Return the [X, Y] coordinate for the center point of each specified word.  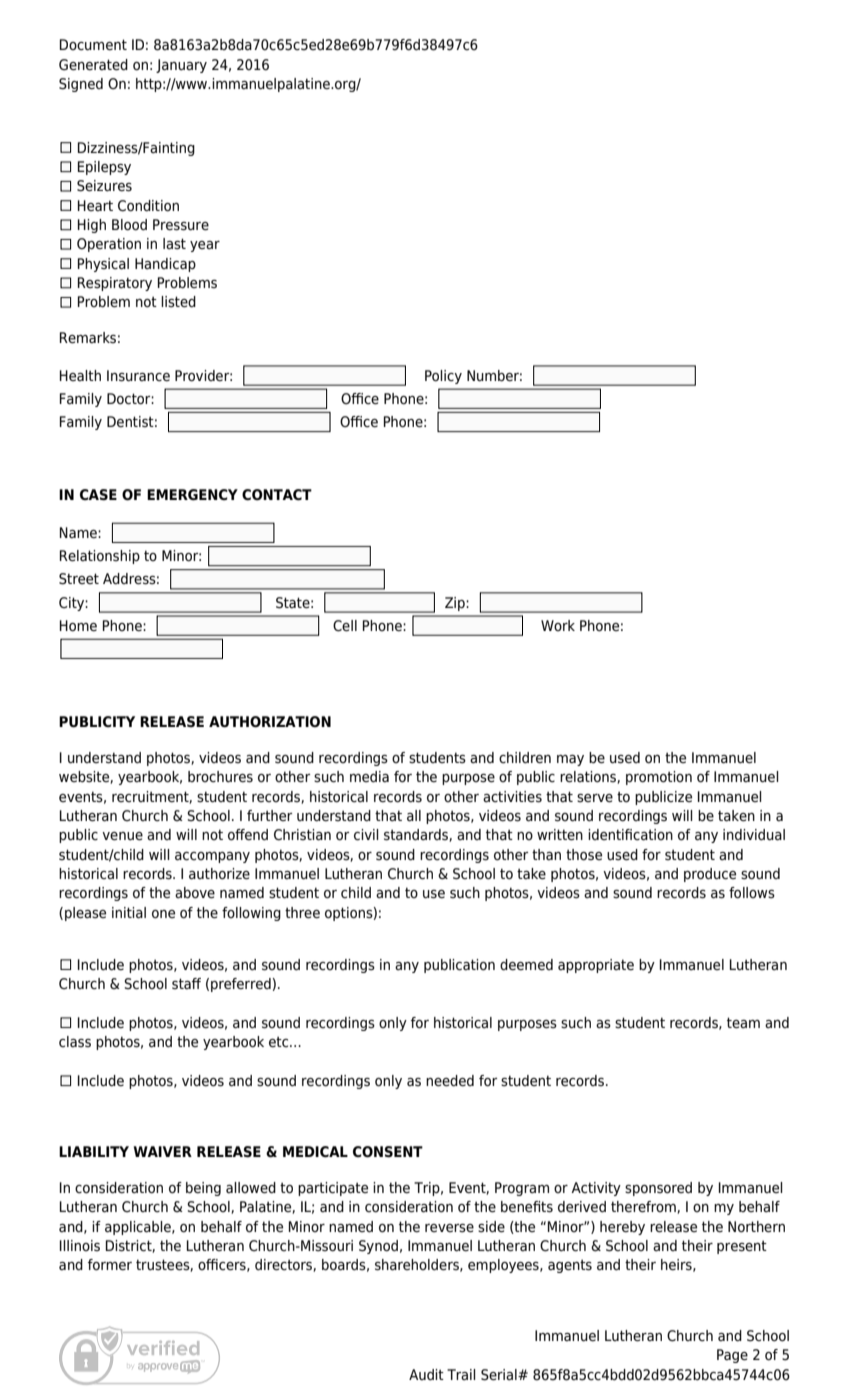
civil [366, 835]
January [181, 66]
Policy [443, 377]
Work [558, 625]
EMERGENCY [192, 495]
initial [129, 913]
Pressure [181, 225]
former [110, 1264]
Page [732, 1356]
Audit [426, 1374]
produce [710, 875]
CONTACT [277, 495]
